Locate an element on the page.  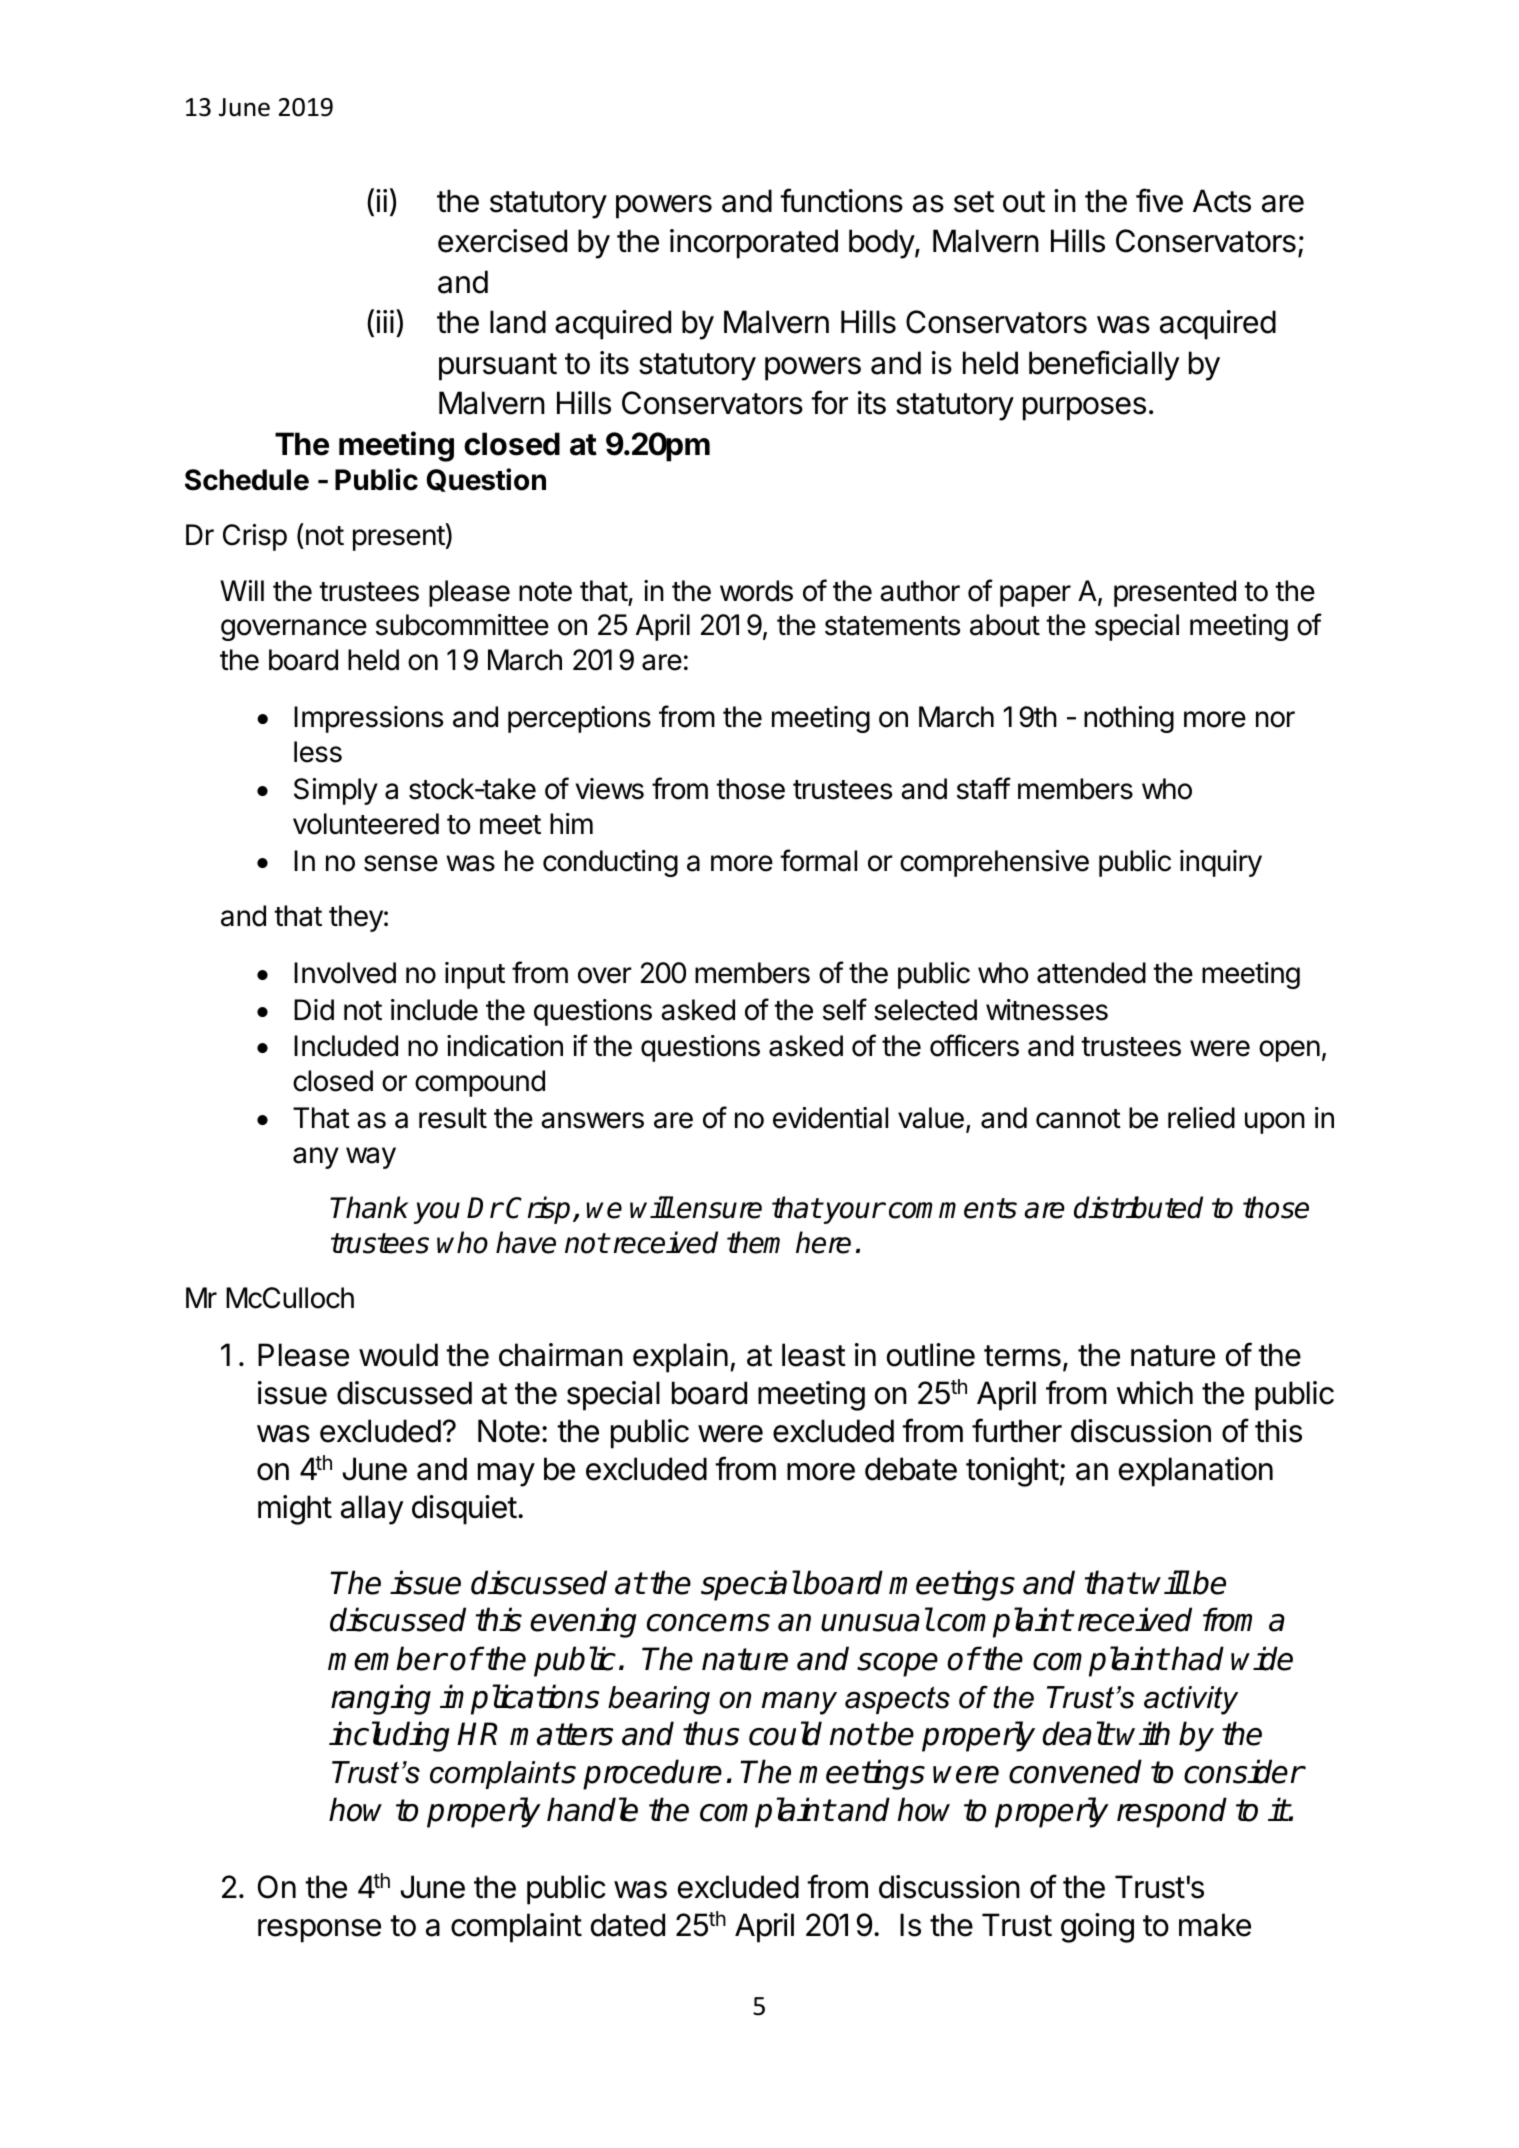
response is located at coordinates (319, 1931).
